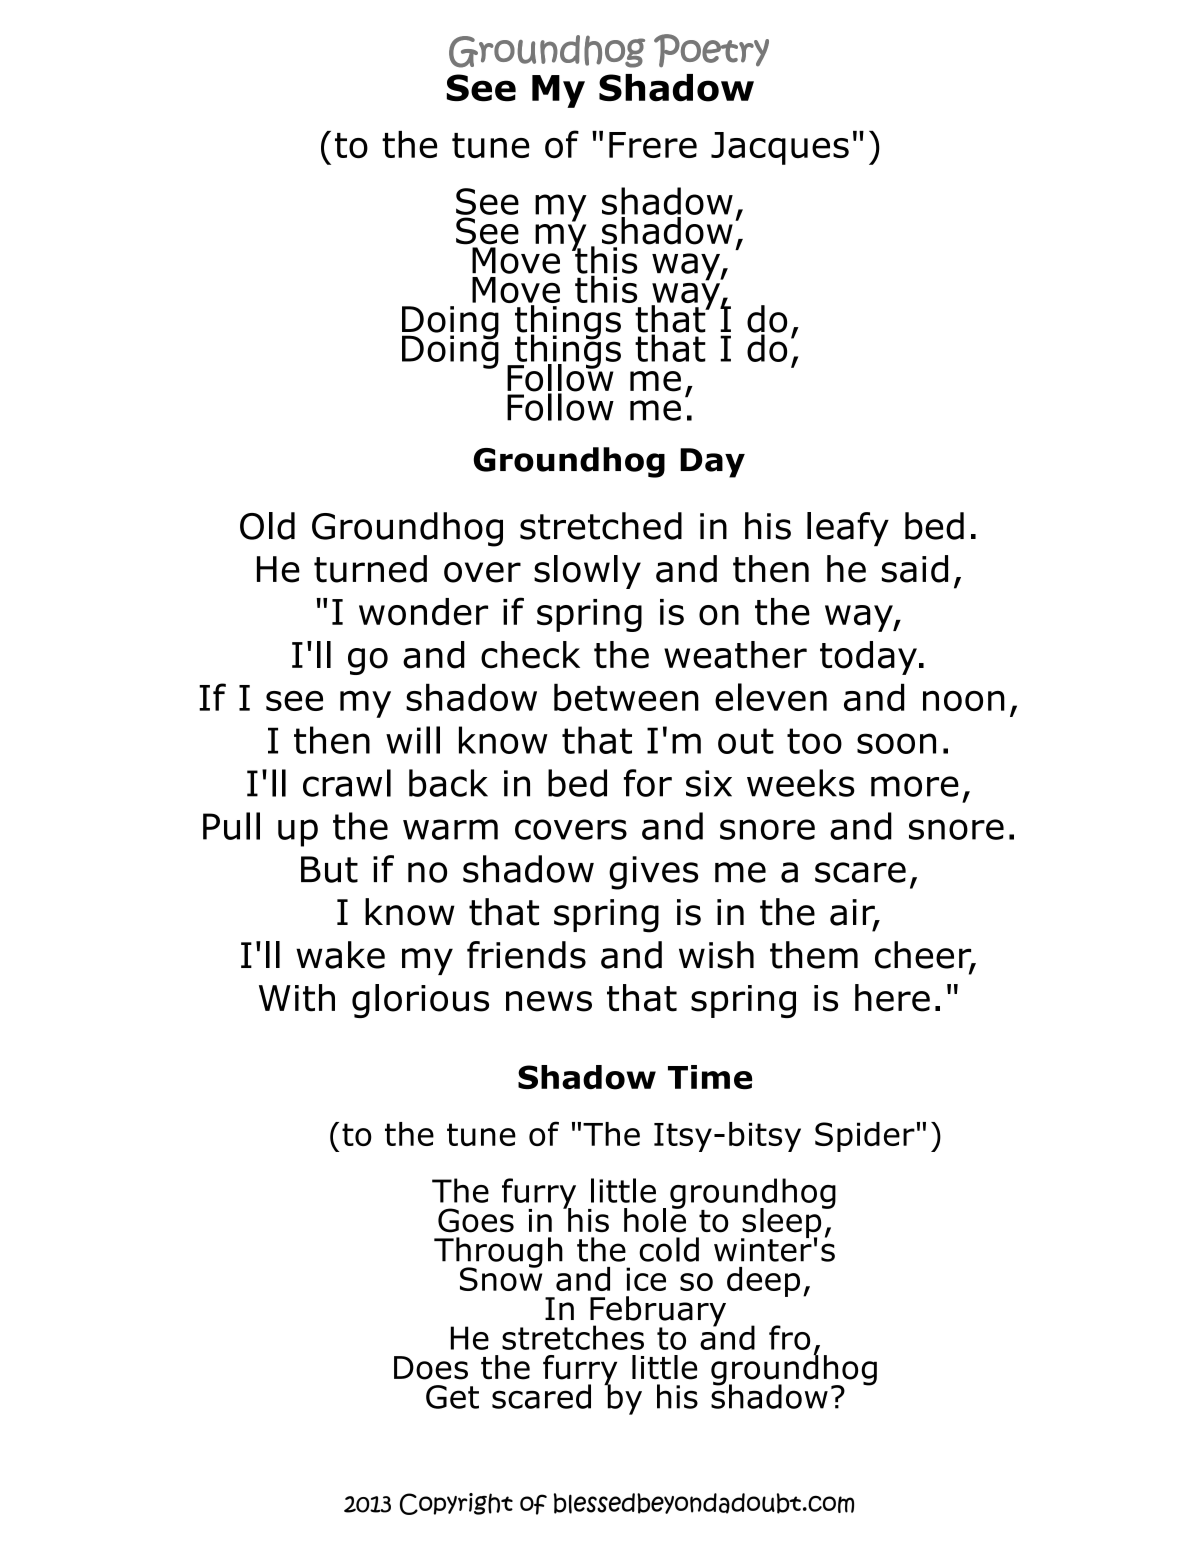 Image resolution: width=1200 pixels, height=1553 pixels. I want to click on turned, so click(370, 569).
